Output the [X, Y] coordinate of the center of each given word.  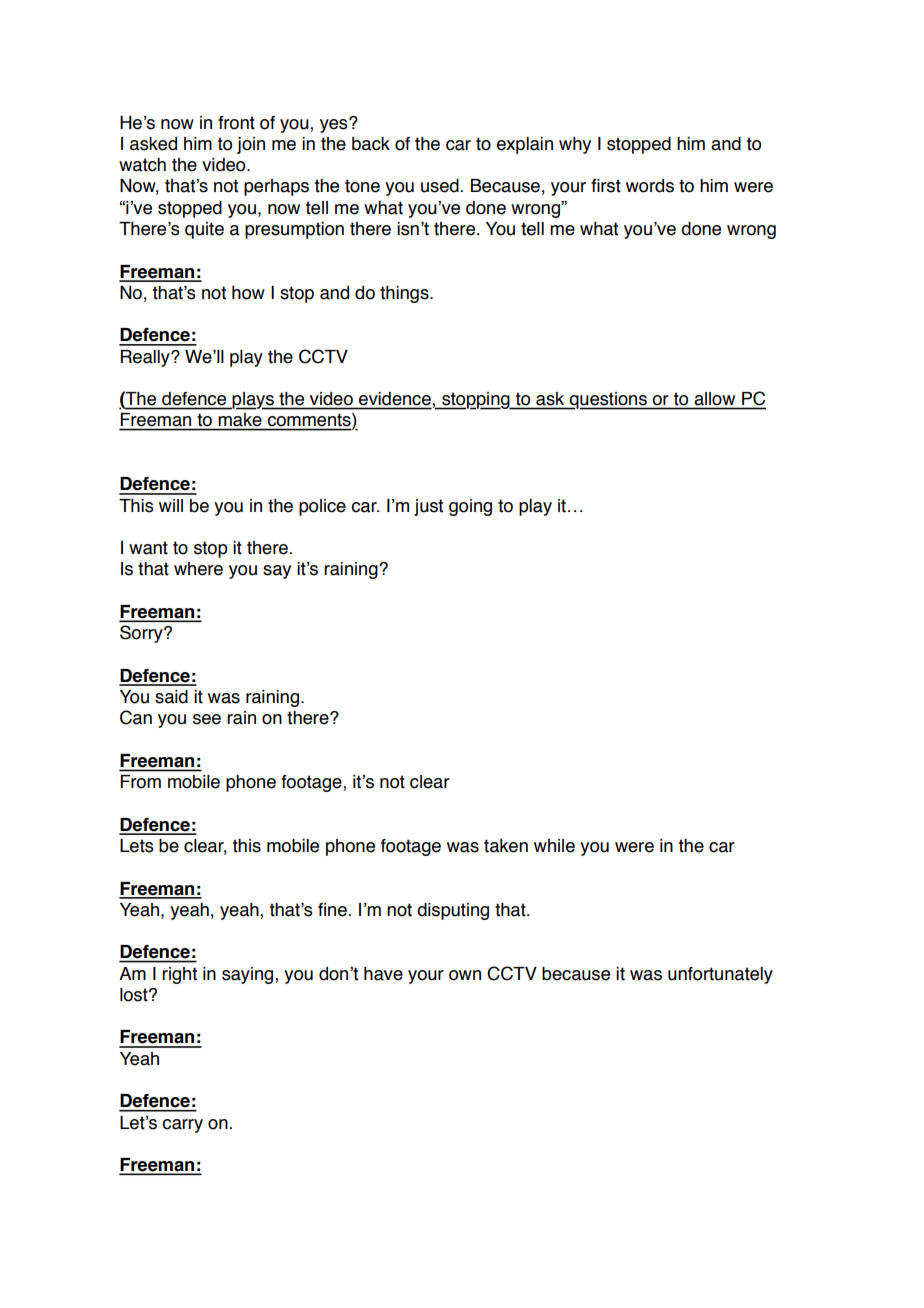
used [441, 186]
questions [608, 401]
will [171, 505]
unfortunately [720, 975]
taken [506, 846]
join [251, 145]
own [465, 975]
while [554, 846]
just [428, 507]
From [140, 782]
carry [182, 1126]
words [650, 186]
